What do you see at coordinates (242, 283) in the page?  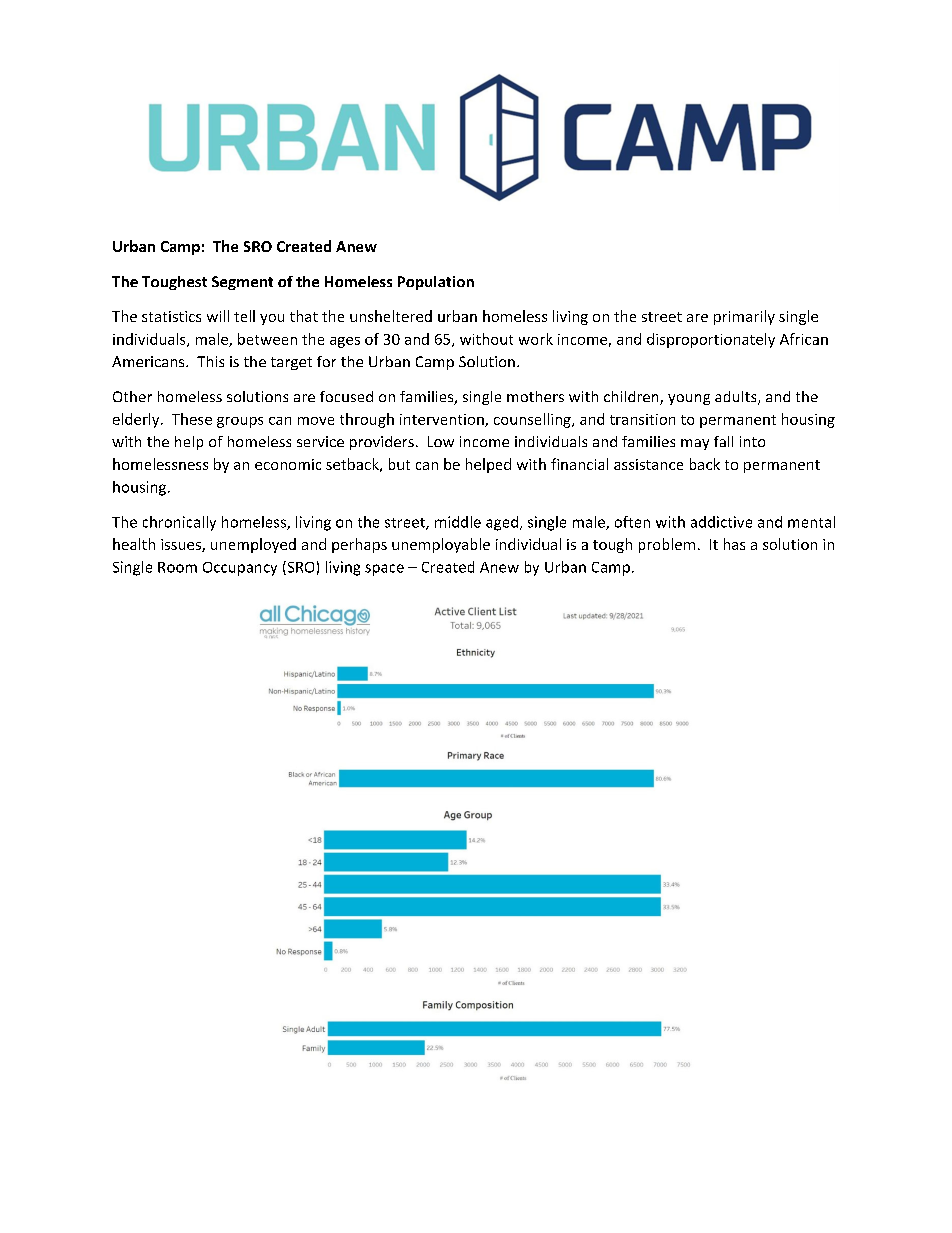 I see `Segment` at bounding box center [242, 283].
